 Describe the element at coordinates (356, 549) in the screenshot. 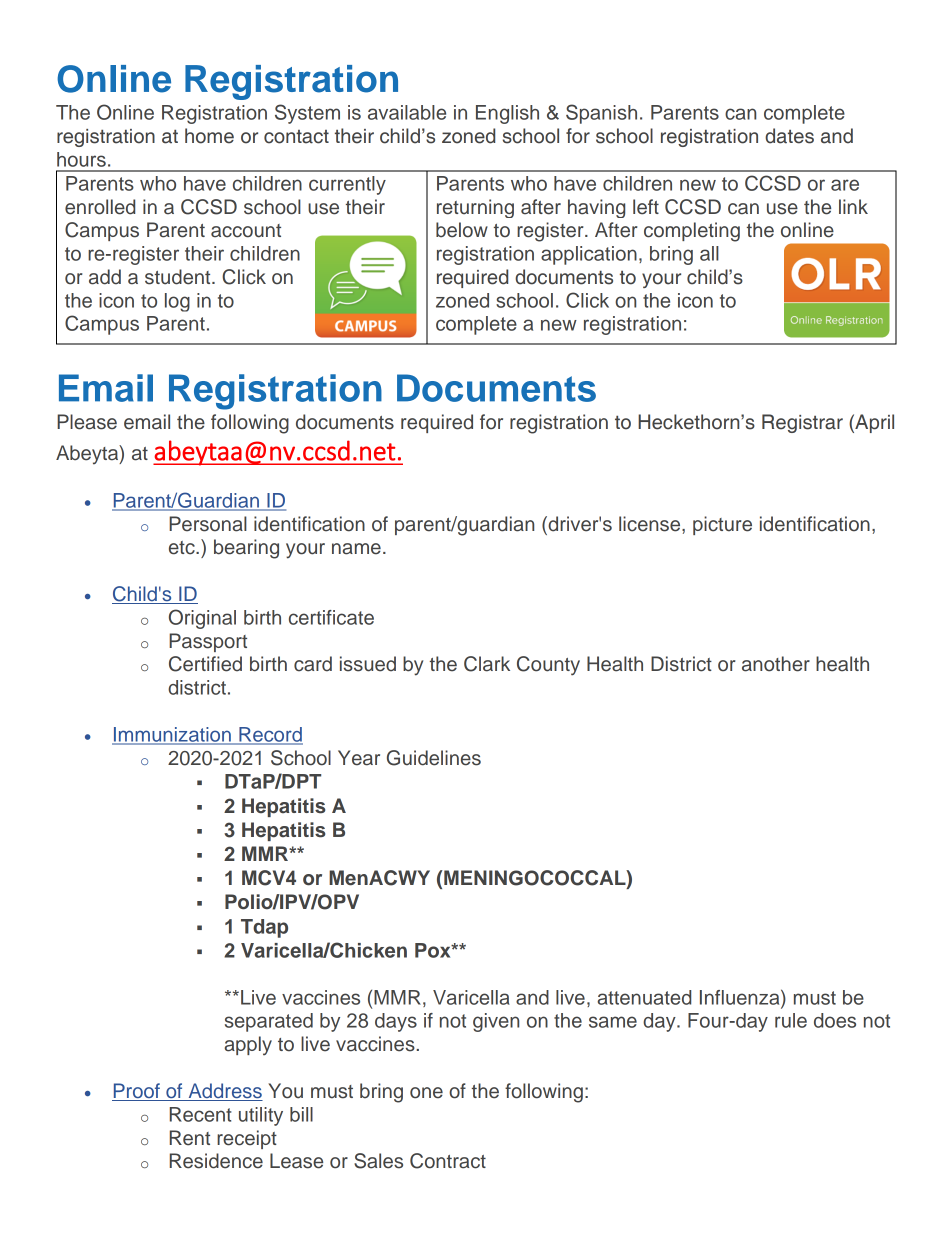

I see `name` at that location.
